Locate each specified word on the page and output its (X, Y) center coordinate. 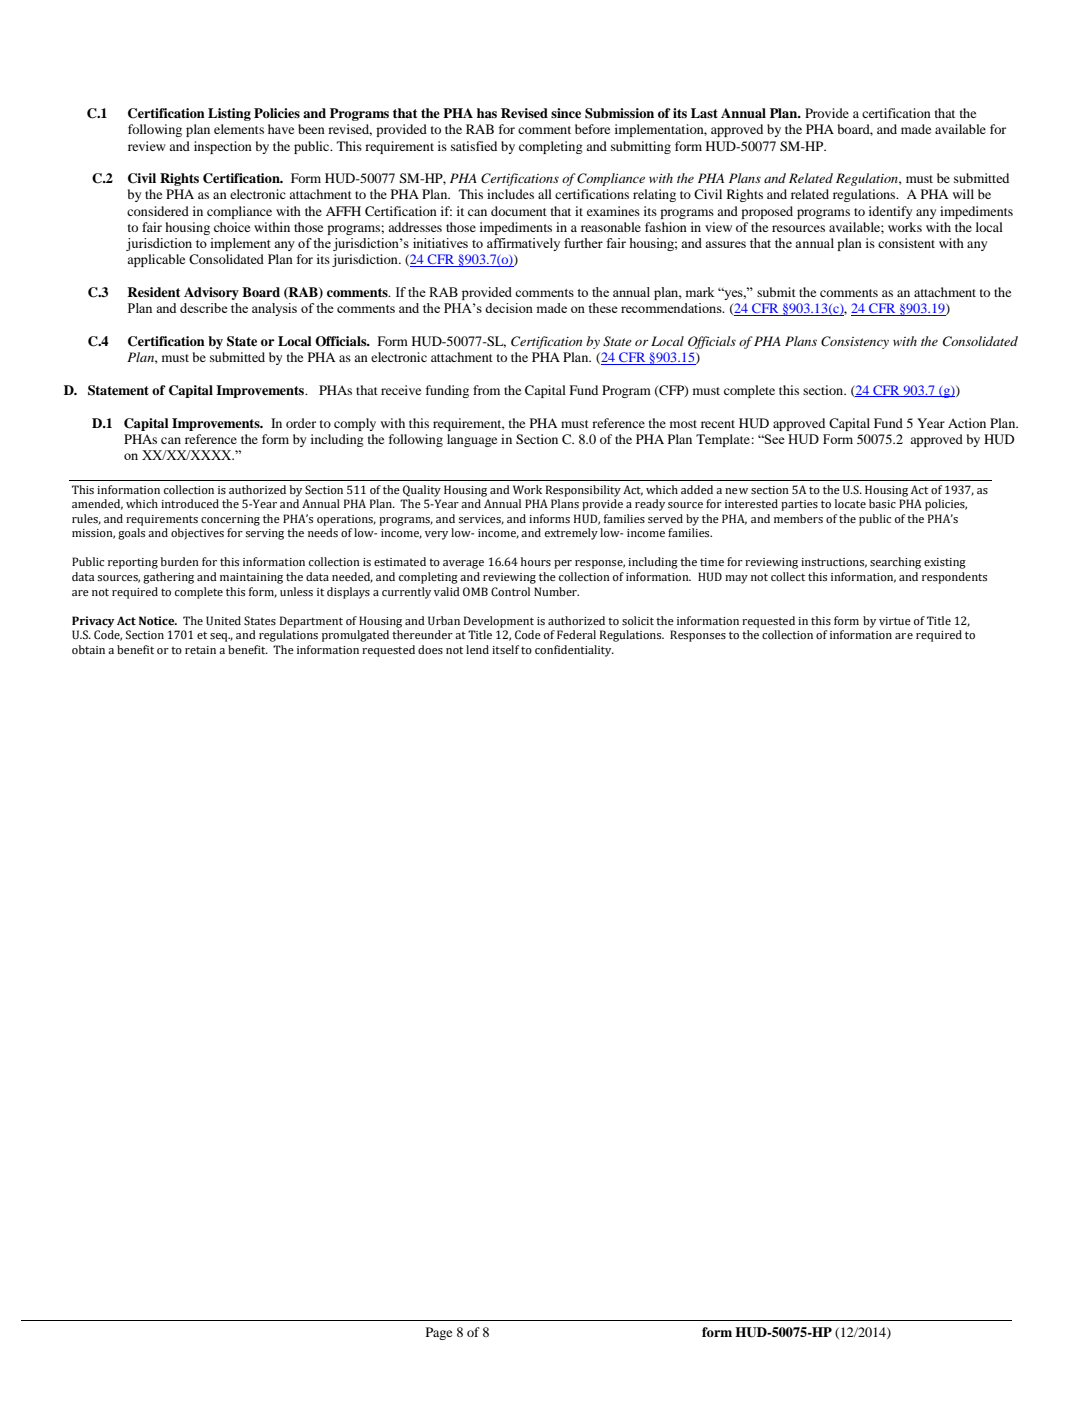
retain (200, 650)
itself (505, 649)
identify (890, 212)
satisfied (474, 146)
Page (439, 1333)
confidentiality (574, 651)
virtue (895, 621)
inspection (223, 147)
